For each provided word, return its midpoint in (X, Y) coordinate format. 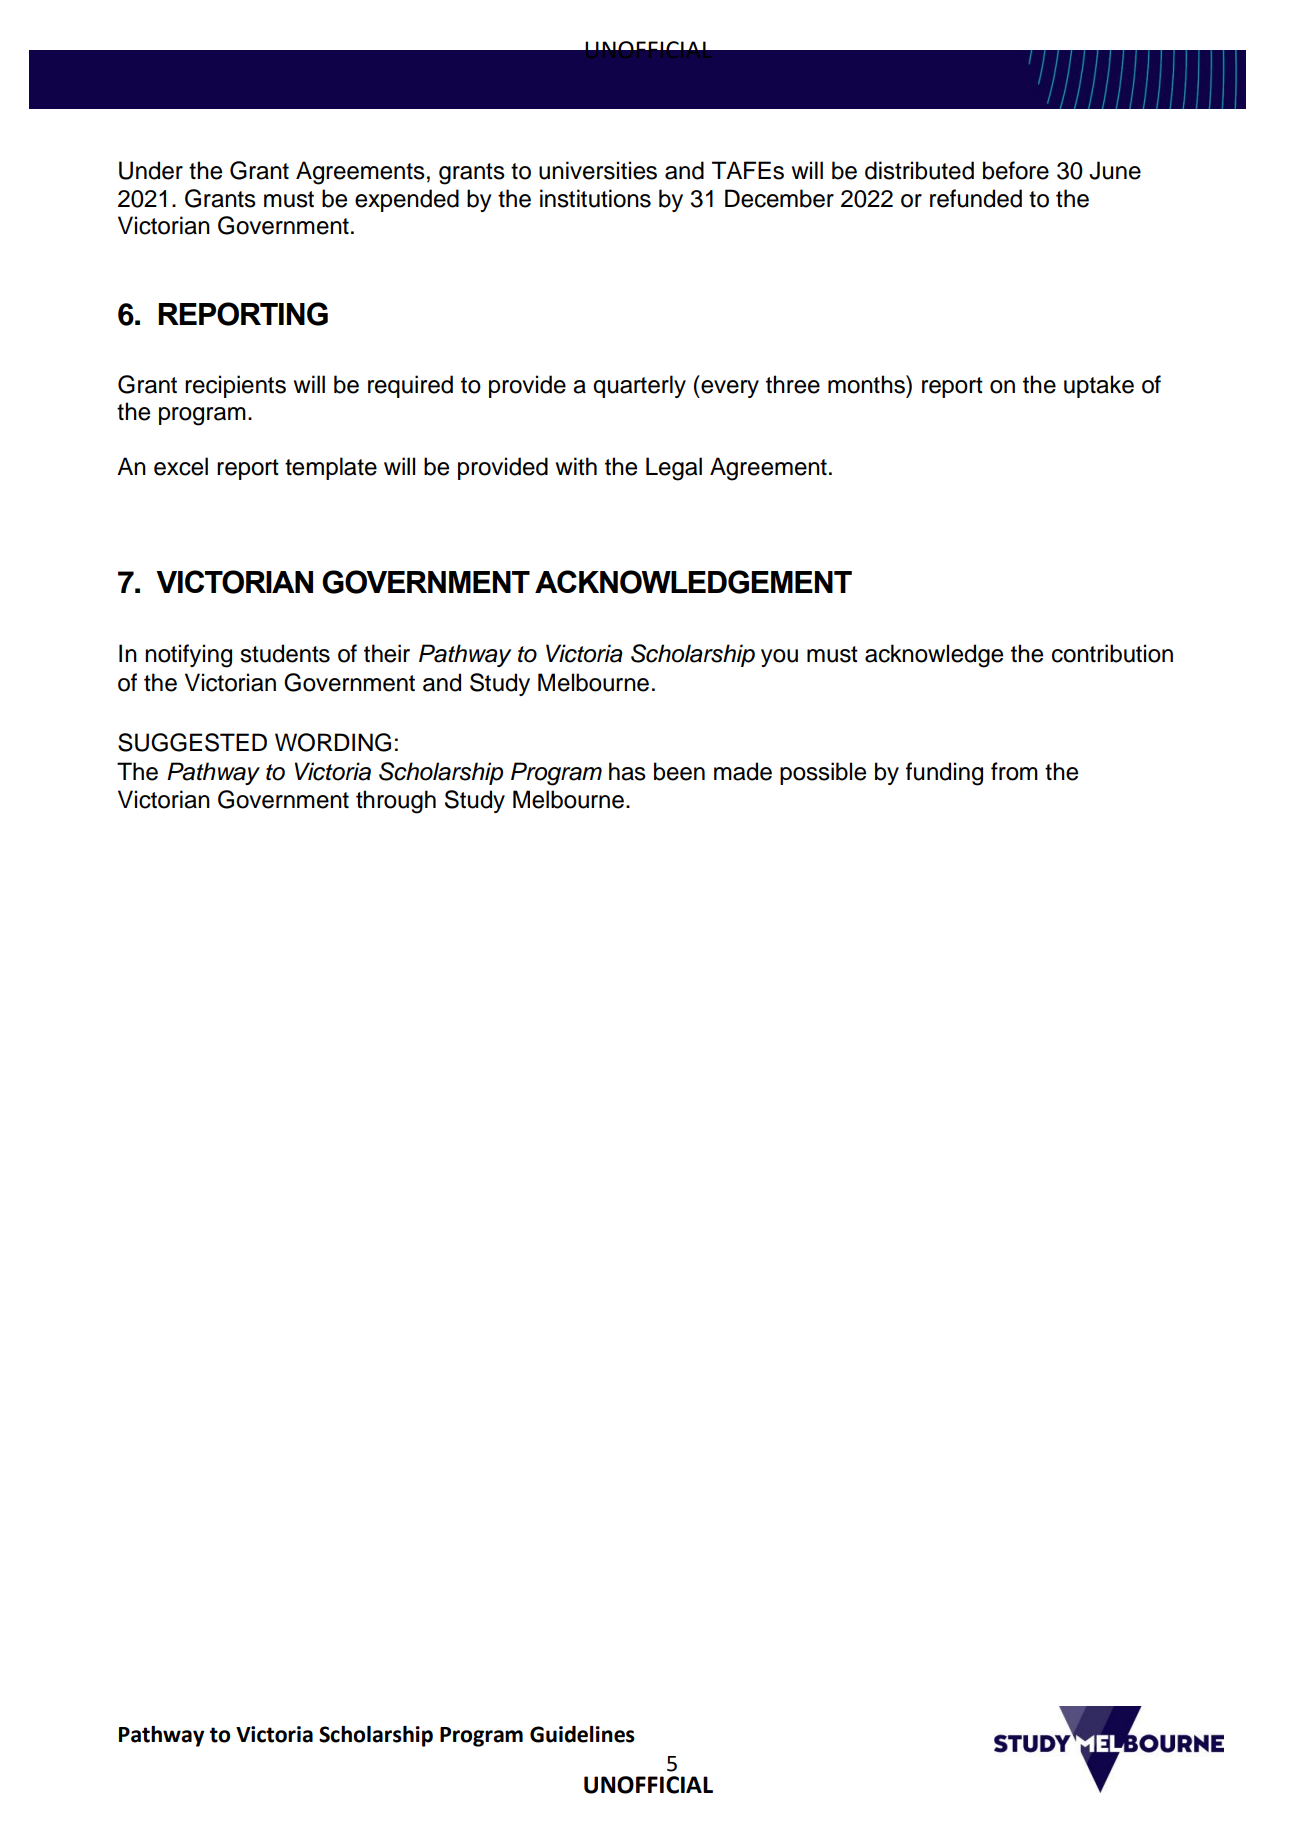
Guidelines (582, 1734)
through (396, 802)
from (1014, 771)
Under (151, 170)
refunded (976, 198)
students (285, 653)
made (743, 771)
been (679, 771)
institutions (595, 198)
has (627, 771)
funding (944, 774)
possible (823, 773)
